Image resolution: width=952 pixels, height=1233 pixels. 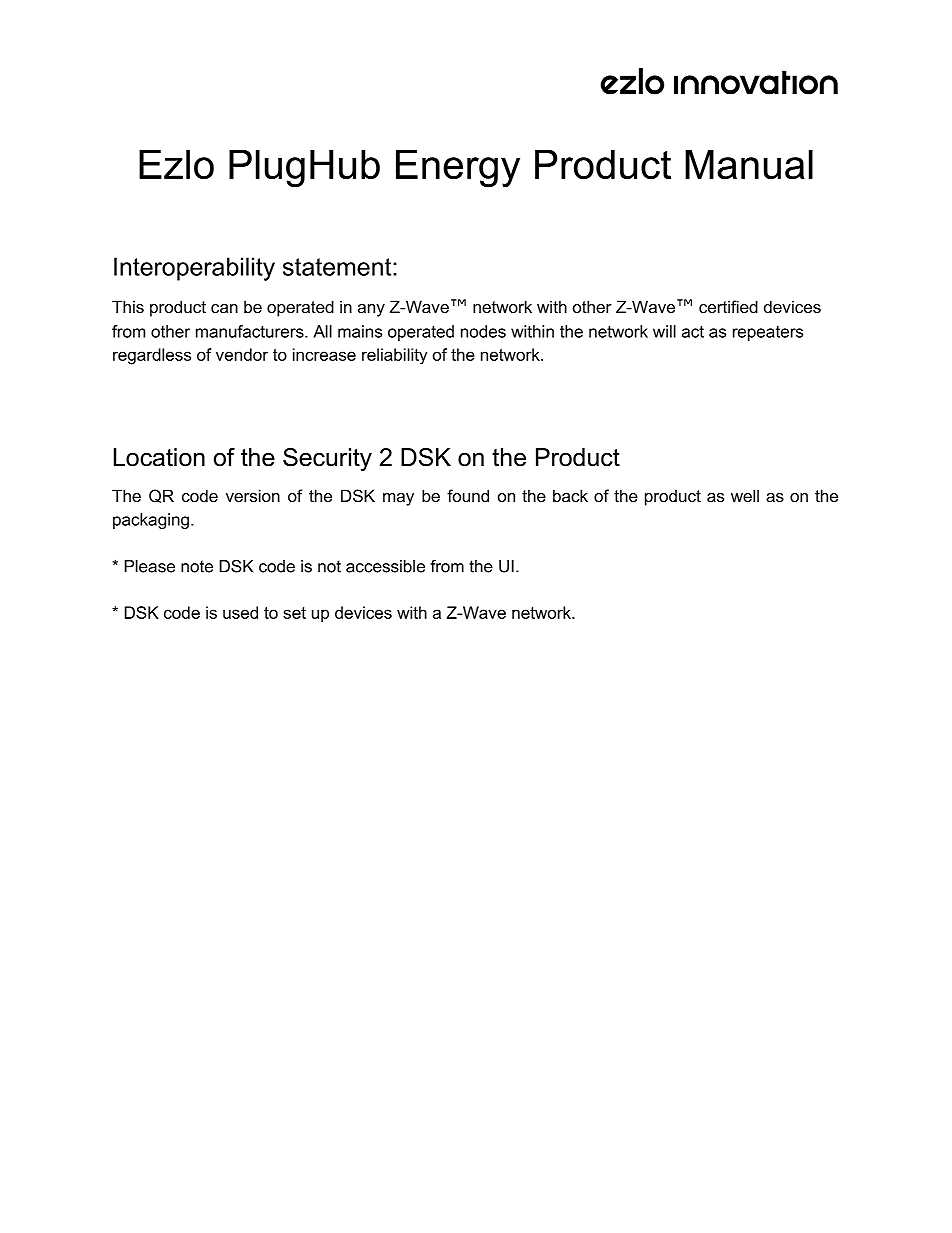 I want to click on Interoperability, so click(x=194, y=269).
